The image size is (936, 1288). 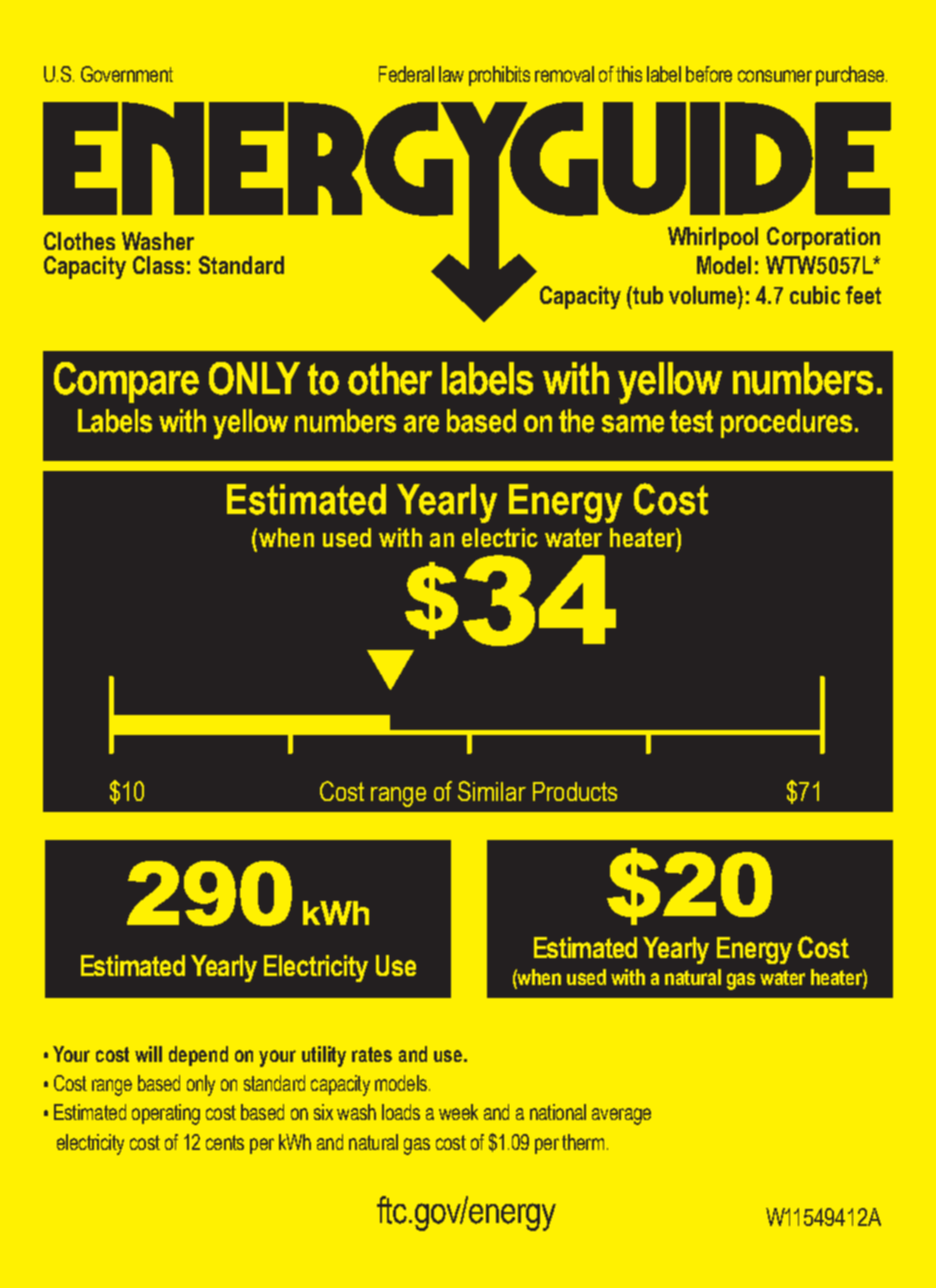 I want to click on Similar, so click(x=492, y=791).
